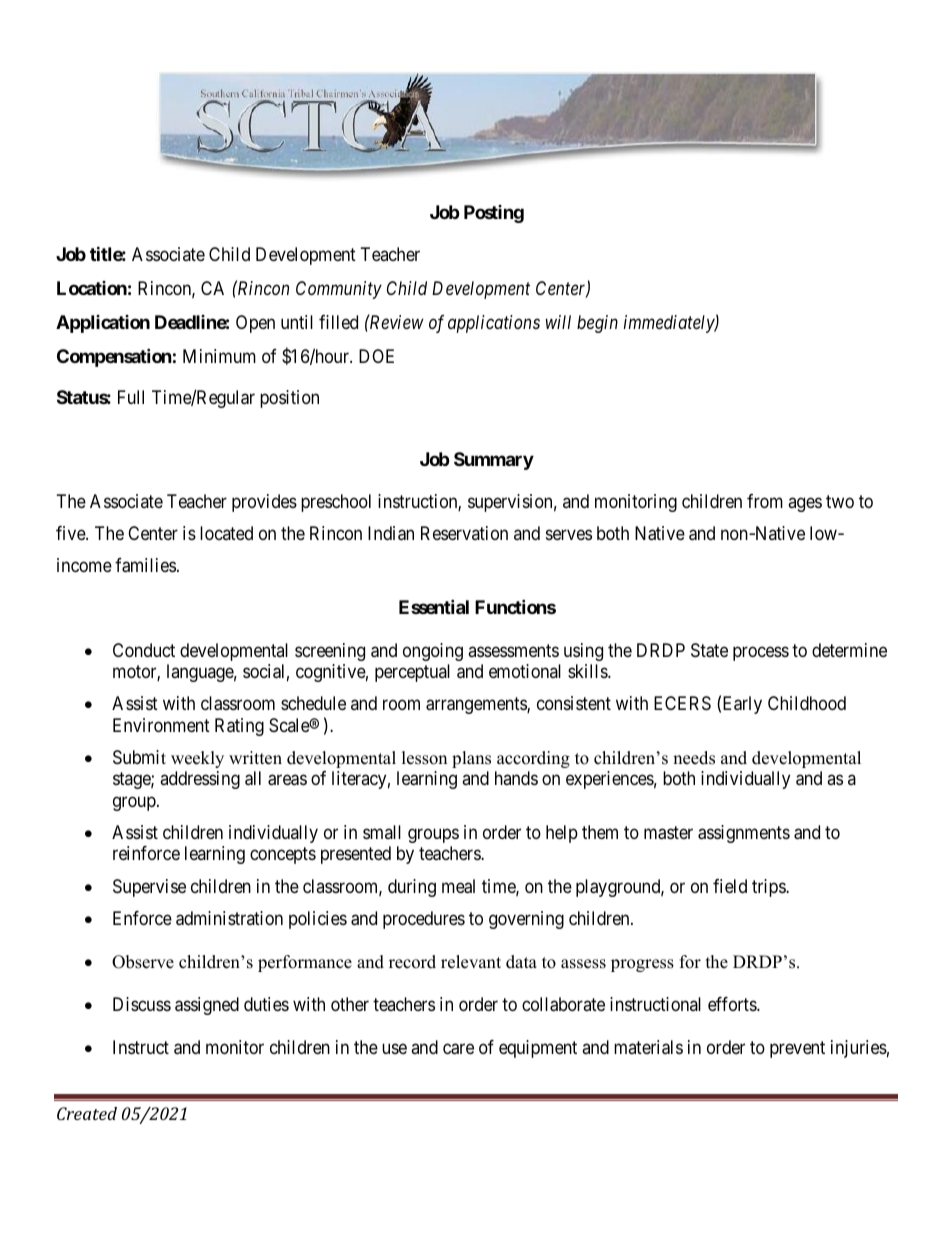 This page has height=1233, width=952. Describe the element at coordinates (464, 533) in the page. I see `Reservation` at that location.
